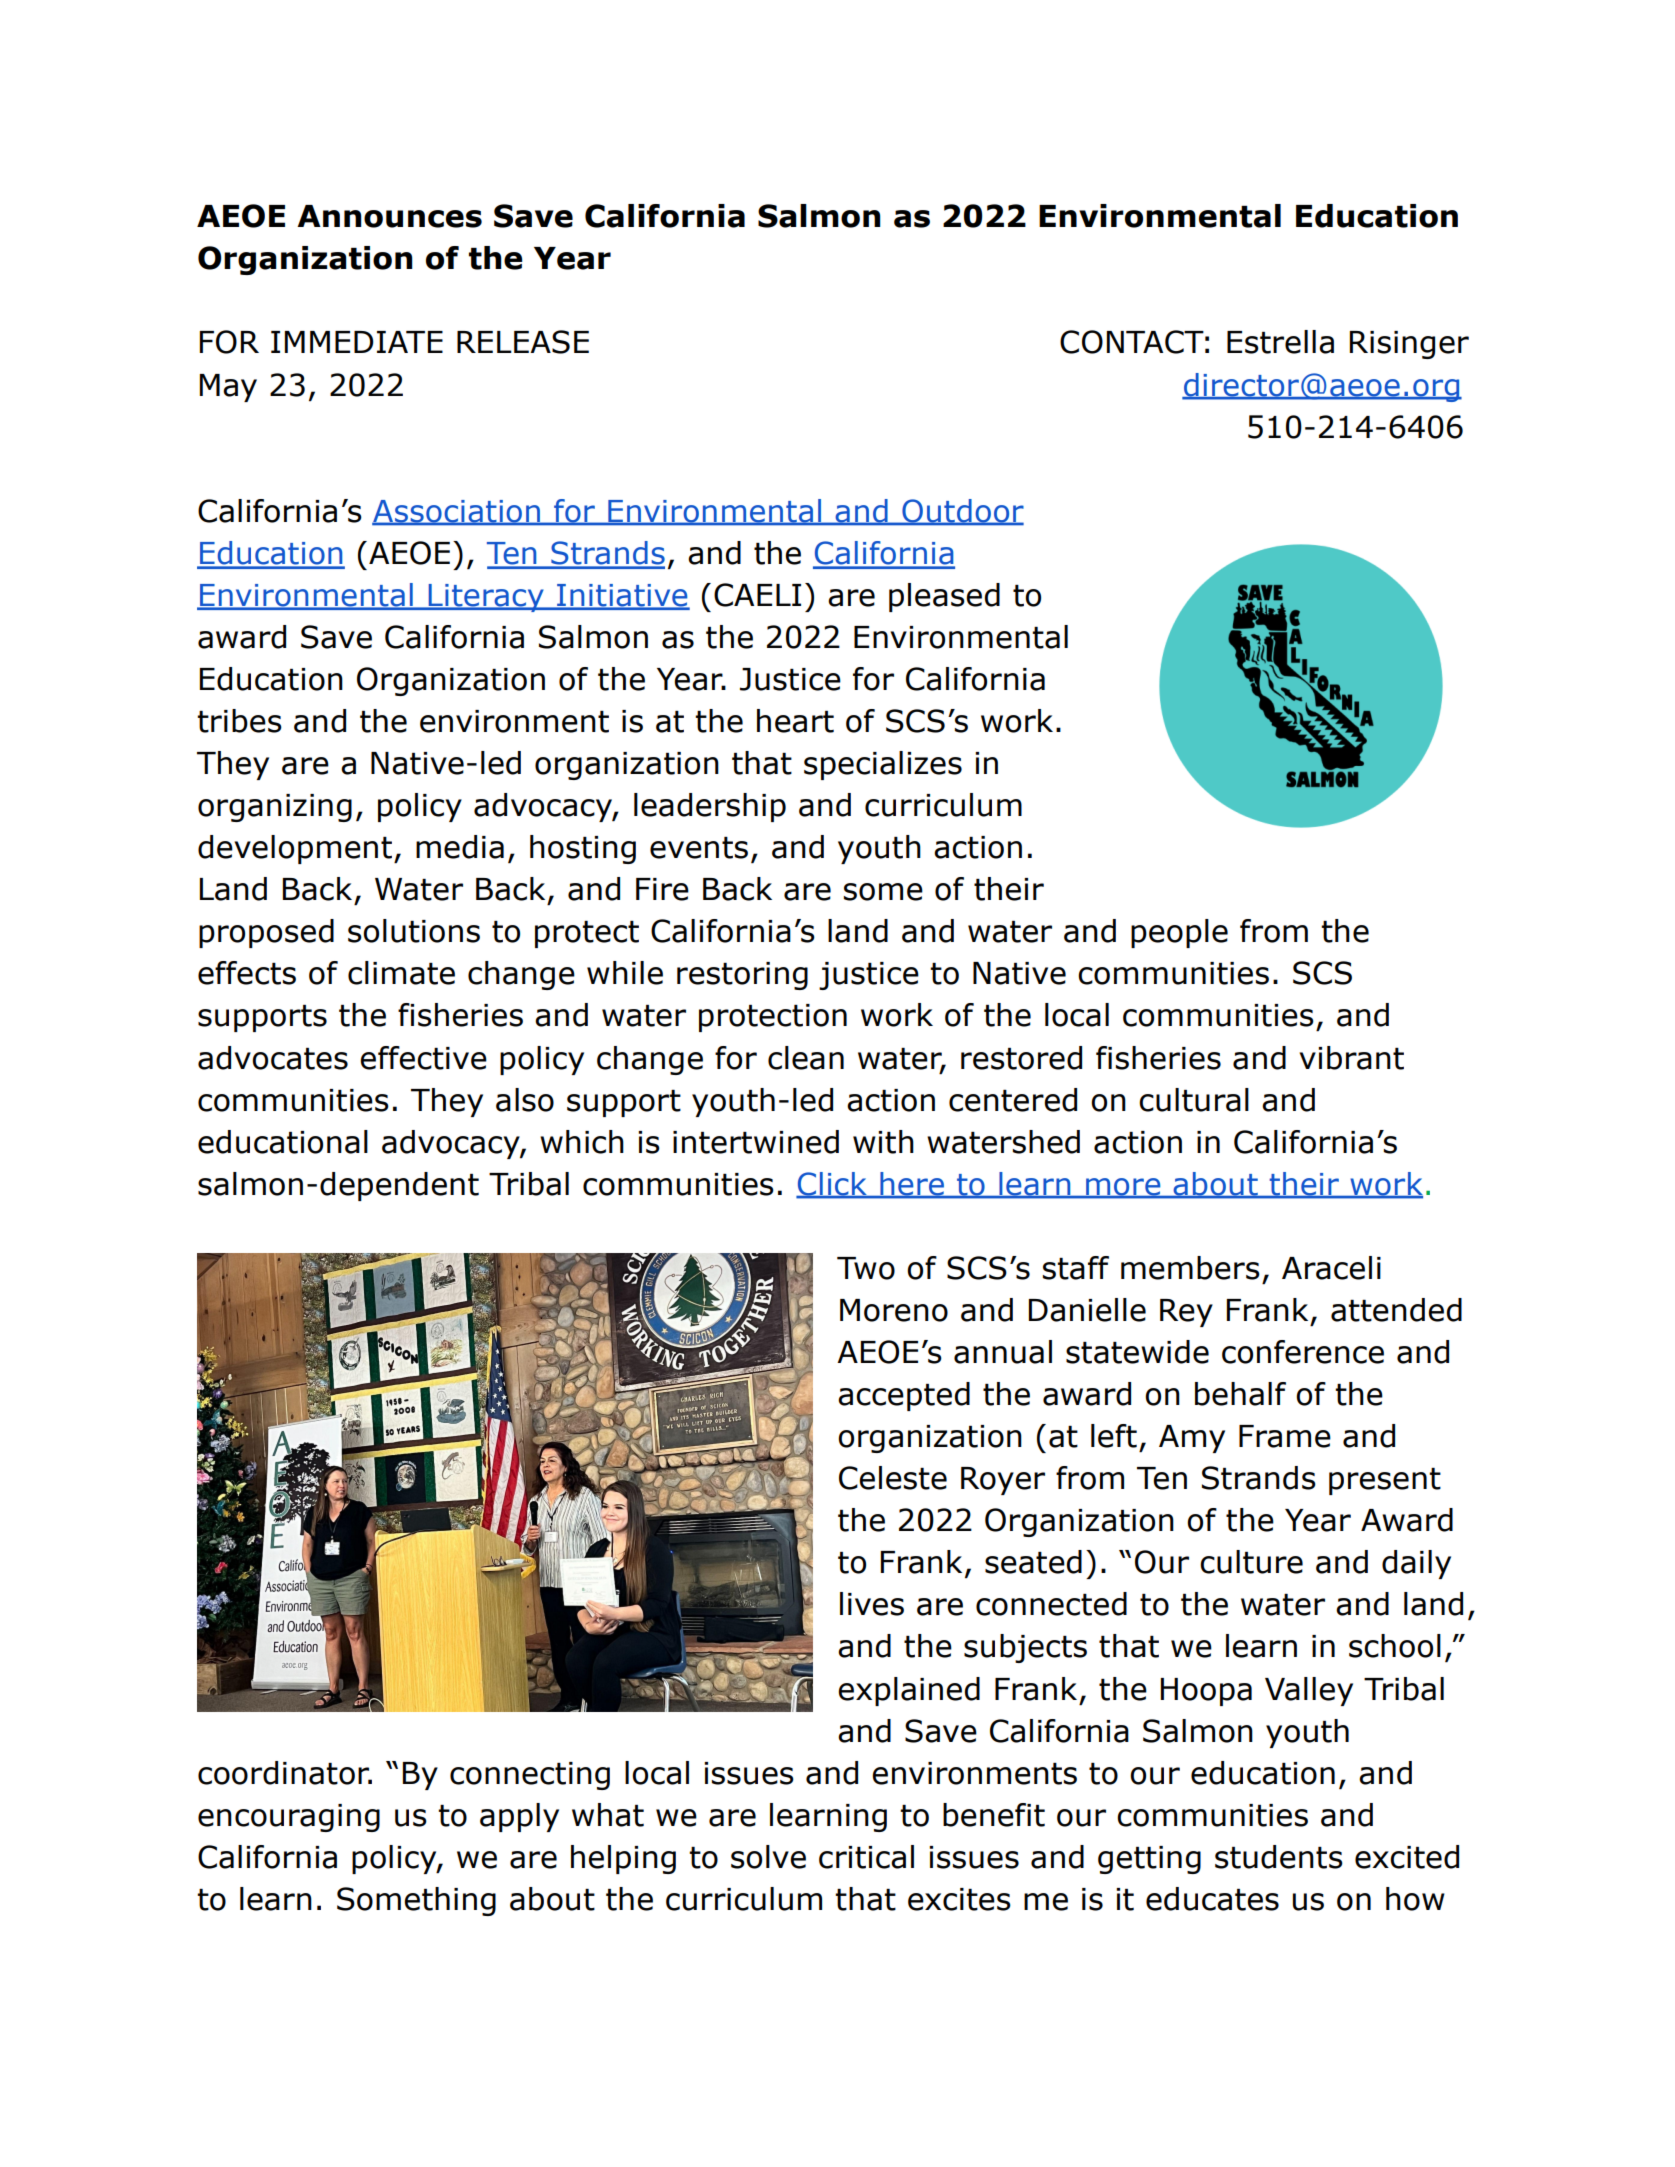 This page has height=2167, width=1675. What do you see at coordinates (883, 765) in the page?
I see `specializes` at bounding box center [883, 765].
